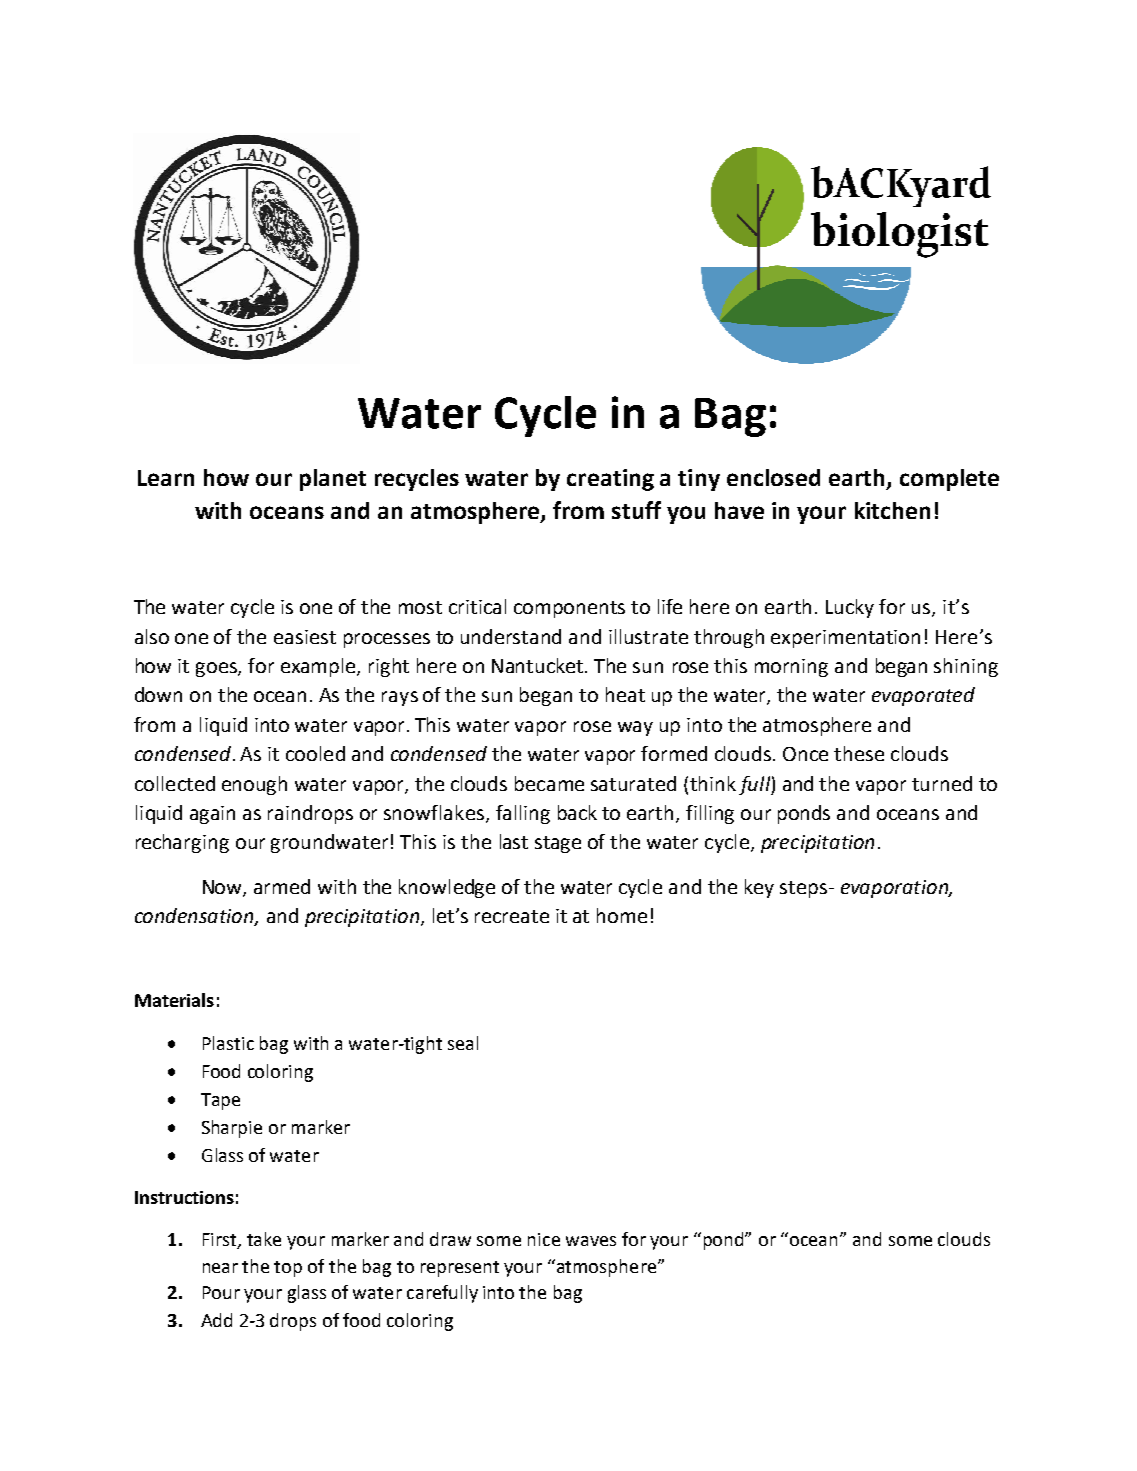 The height and width of the screenshot is (1471, 1137). I want to click on creating, so click(610, 480).
